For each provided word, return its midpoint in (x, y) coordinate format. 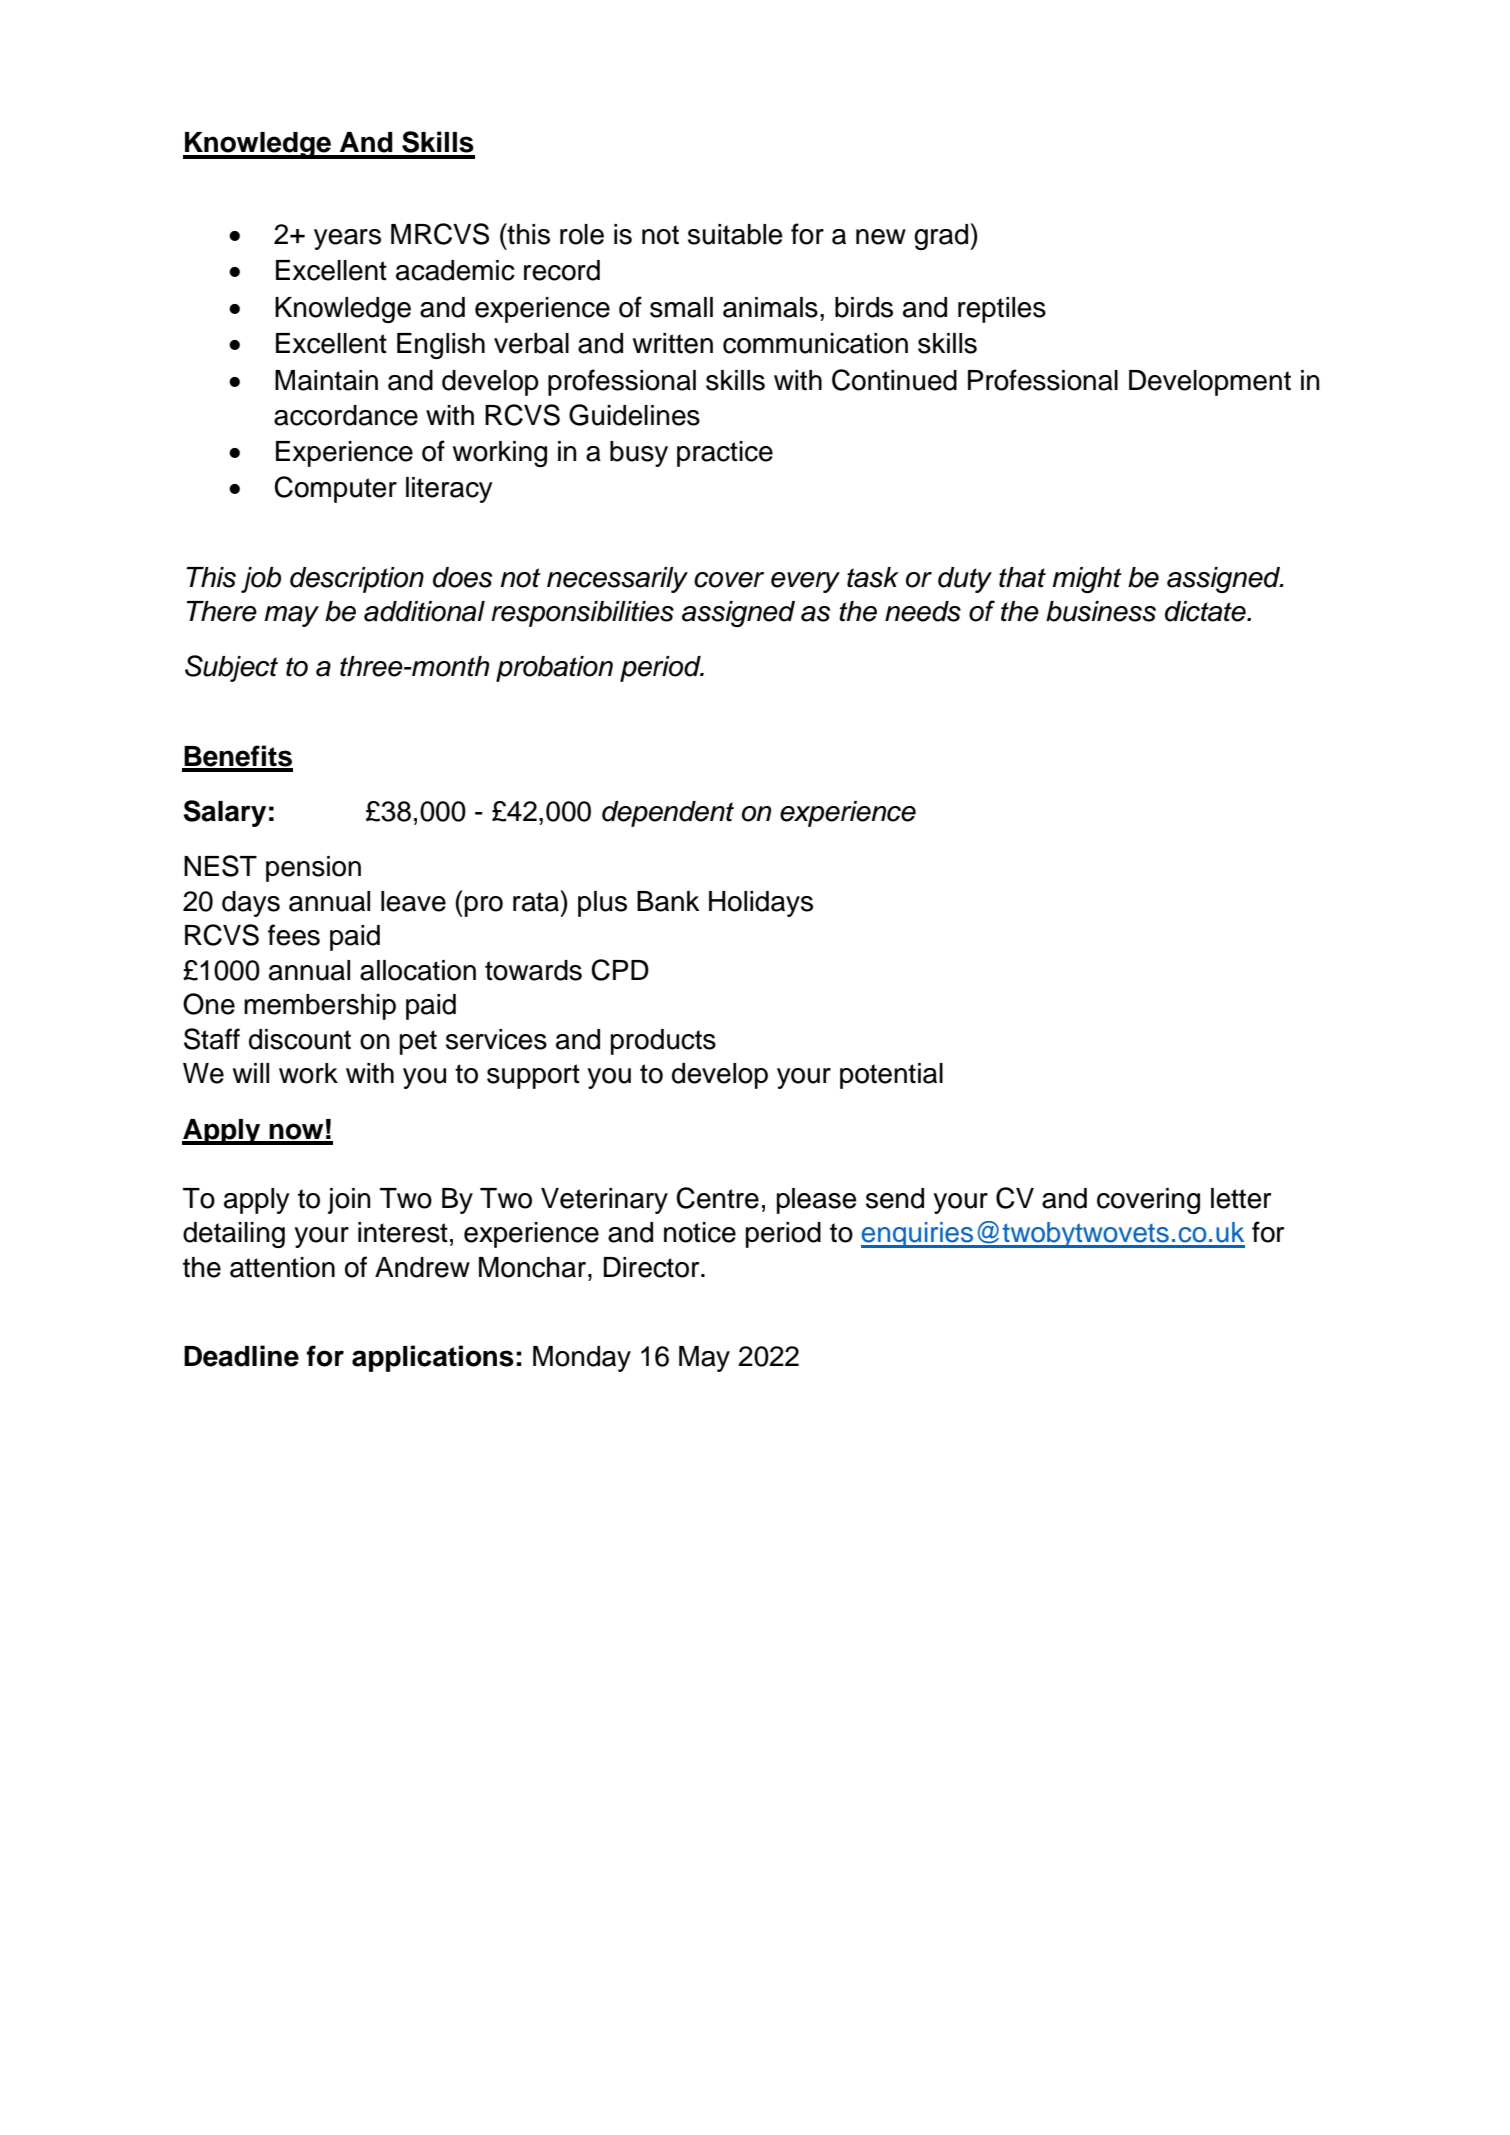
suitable (735, 234)
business (1101, 611)
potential (891, 1076)
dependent (668, 814)
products (663, 1042)
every (805, 582)
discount (300, 1039)
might (1087, 580)
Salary (224, 813)
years (347, 239)
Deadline (241, 1356)
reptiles (1002, 310)
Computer (335, 489)
